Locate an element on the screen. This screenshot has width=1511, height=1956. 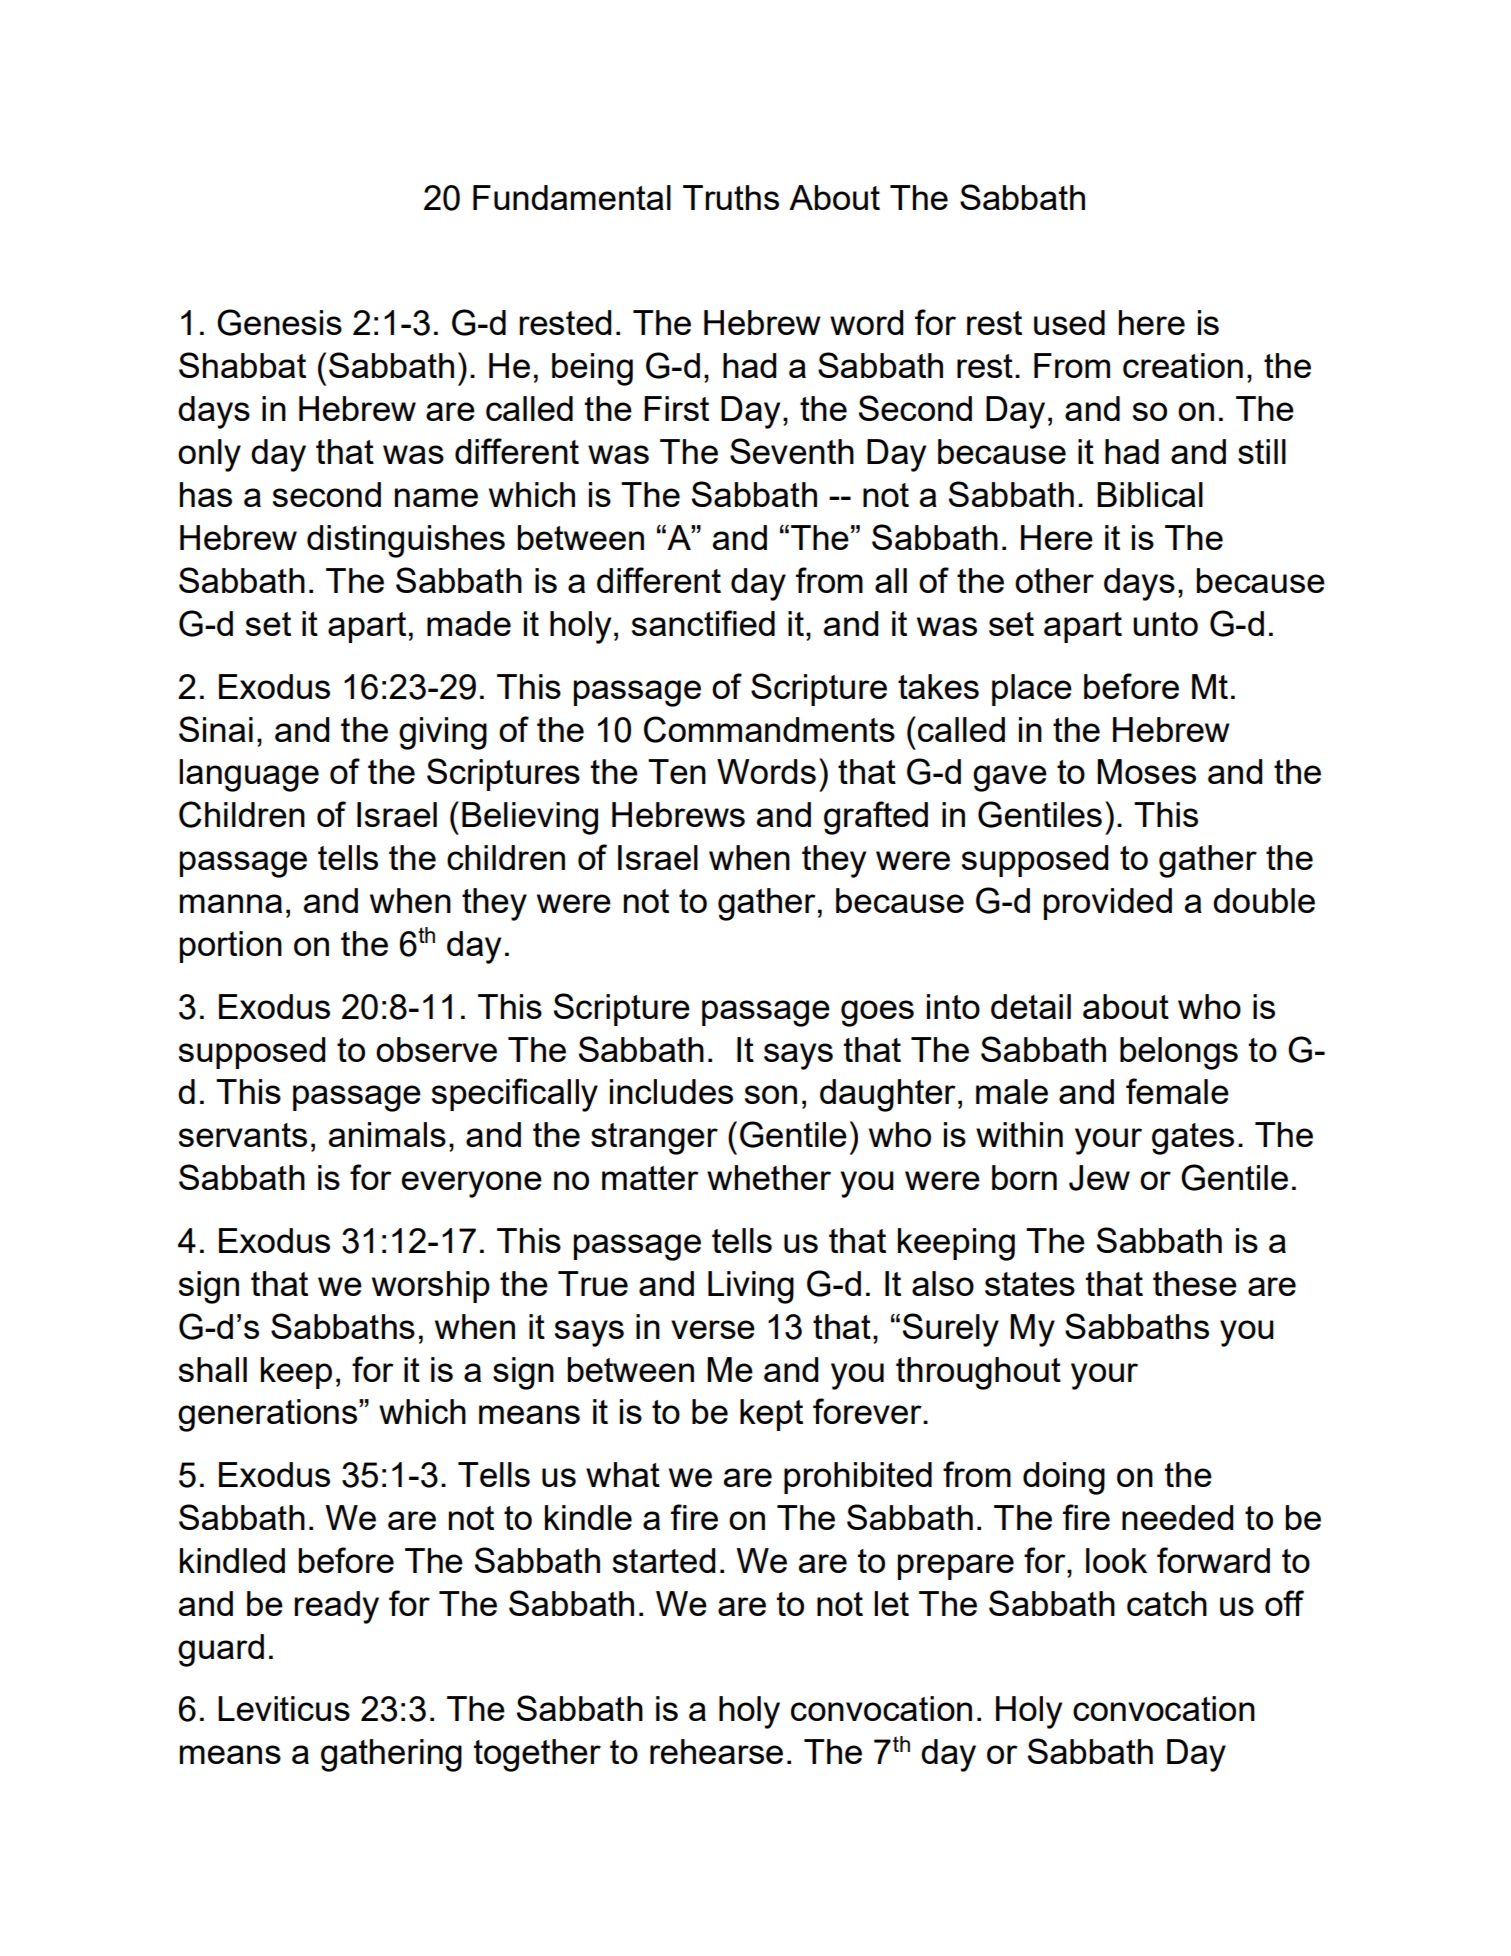
Leviticus is located at coordinates (284, 1708).
